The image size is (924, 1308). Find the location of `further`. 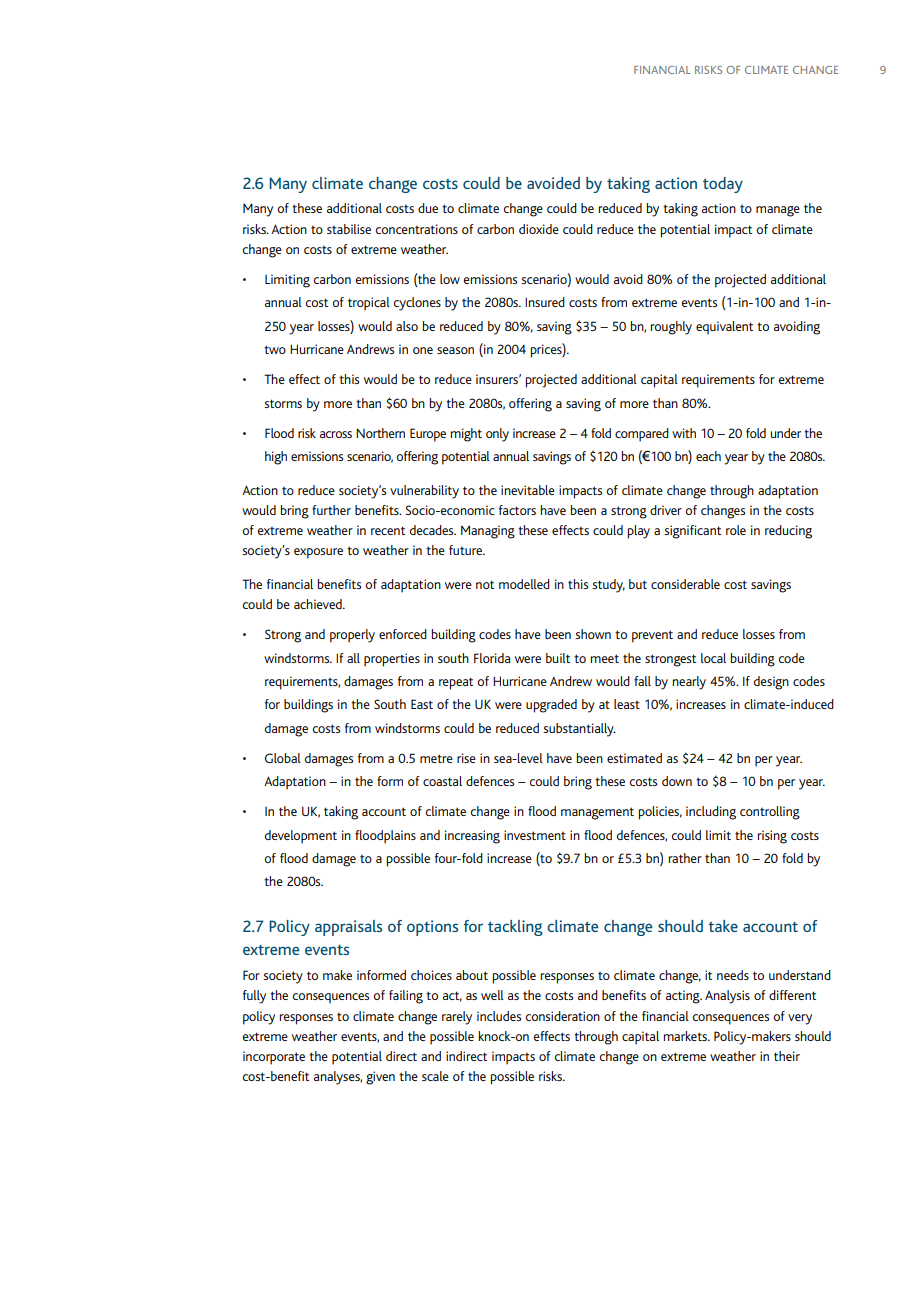

further is located at coordinates (331, 510).
